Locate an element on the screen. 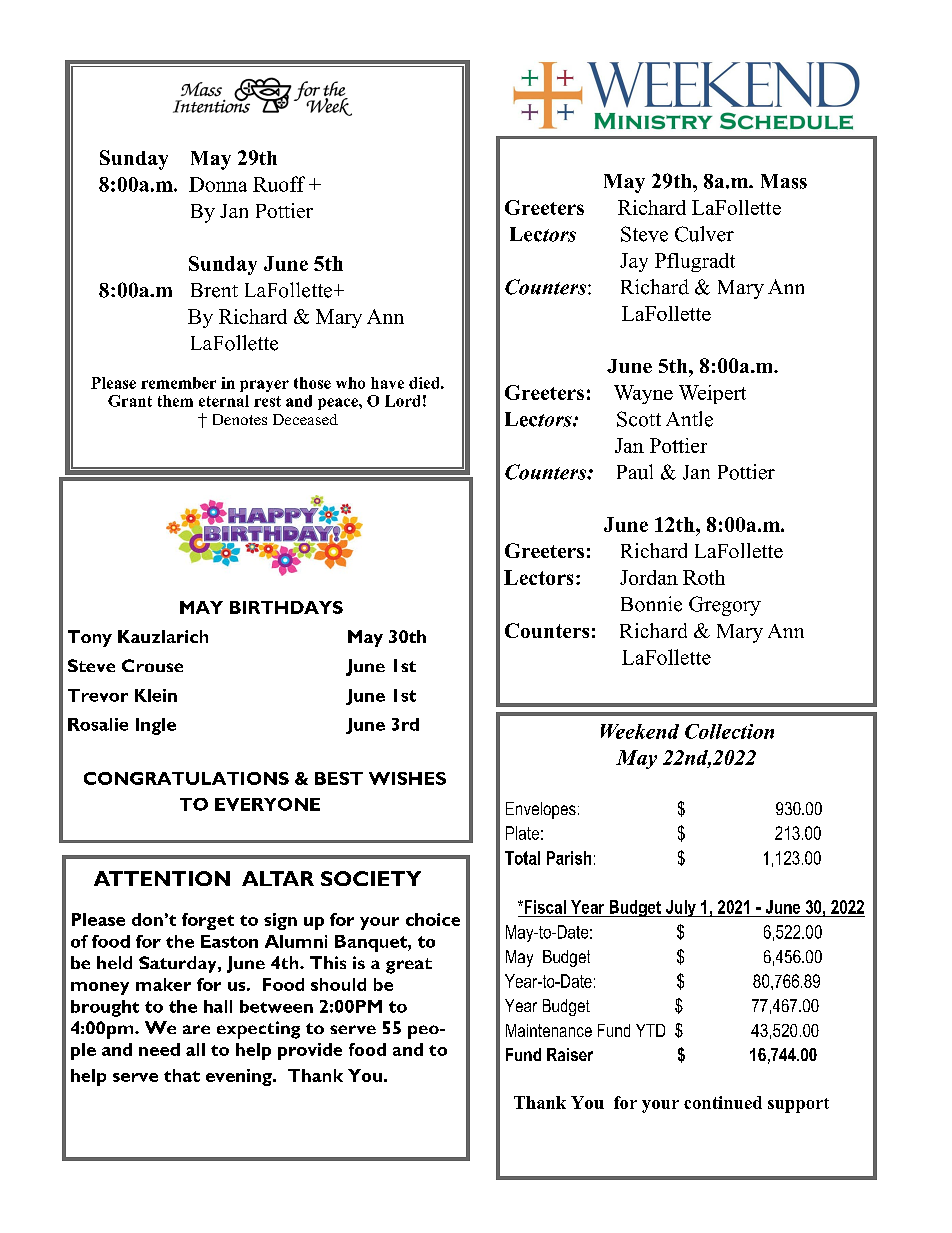 This screenshot has width=952, height=1233. that is located at coordinates (182, 1075).
